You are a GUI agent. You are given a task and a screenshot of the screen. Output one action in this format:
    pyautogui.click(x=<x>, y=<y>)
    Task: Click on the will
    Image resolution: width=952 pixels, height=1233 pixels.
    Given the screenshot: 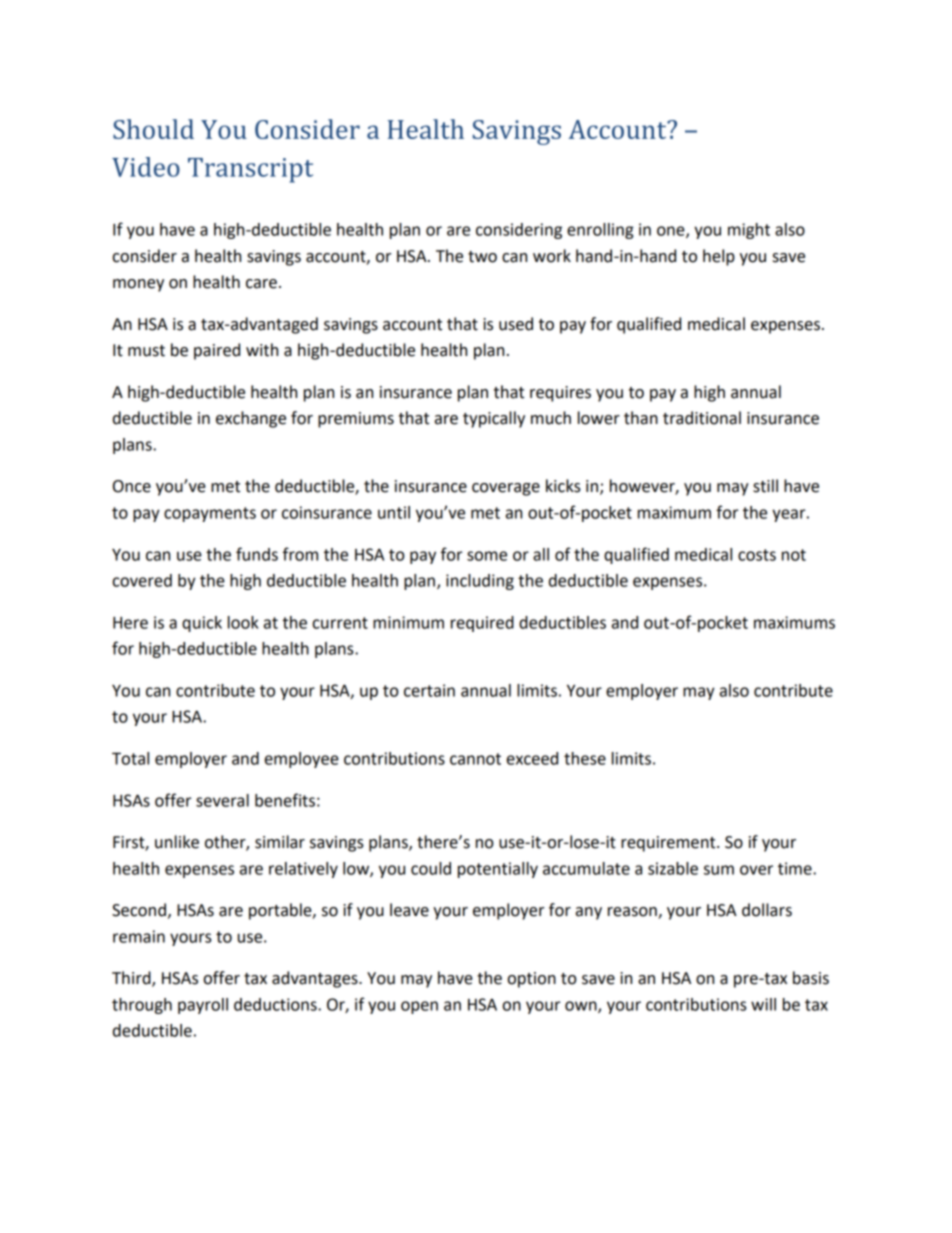 What is the action you would take?
    pyautogui.click(x=763, y=1004)
